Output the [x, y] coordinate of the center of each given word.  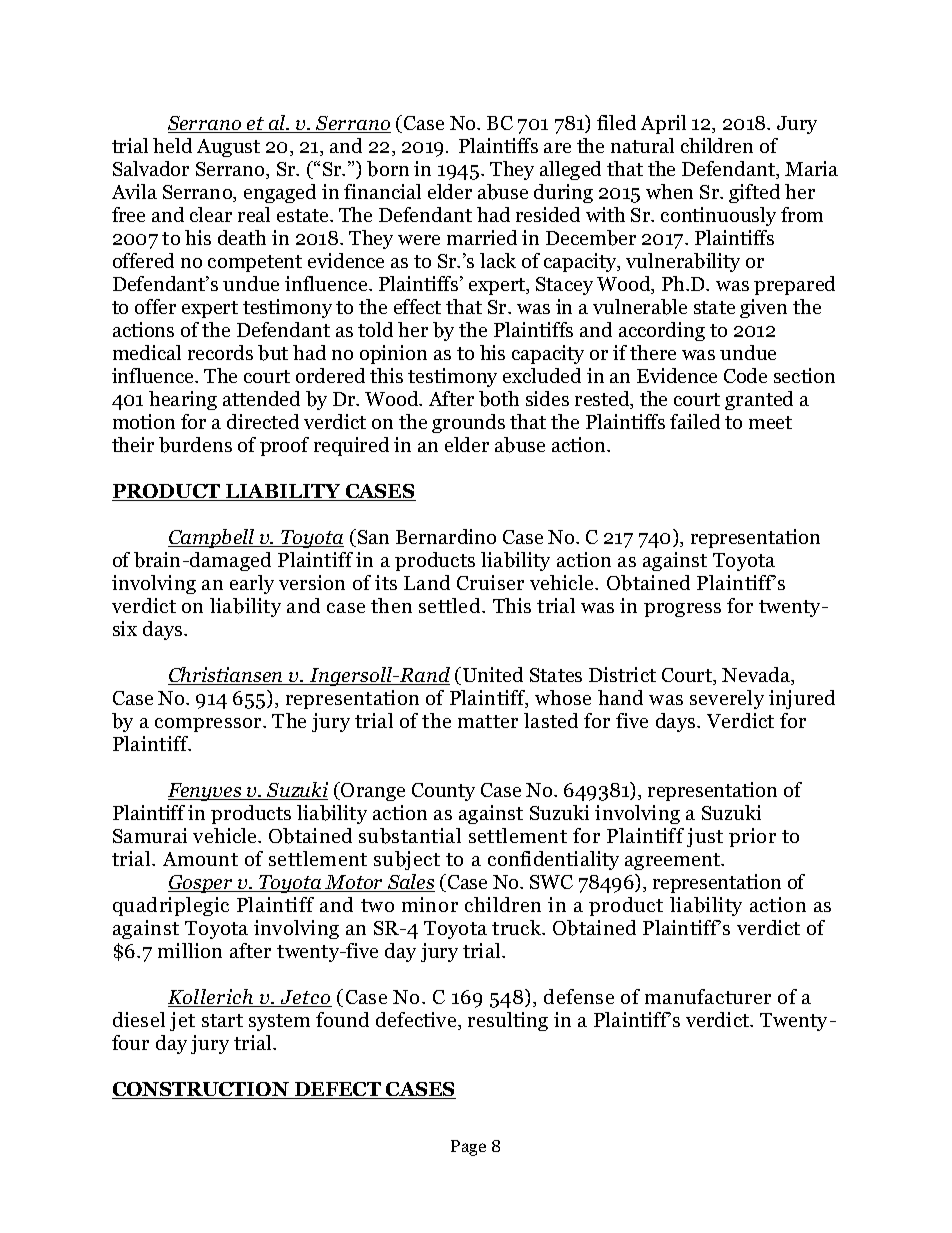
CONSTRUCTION [201, 1090]
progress [682, 610]
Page [468, 1148]
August [228, 148]
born [388, 169]
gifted [754, 193]
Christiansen [227, 676]
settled [451, 605]
